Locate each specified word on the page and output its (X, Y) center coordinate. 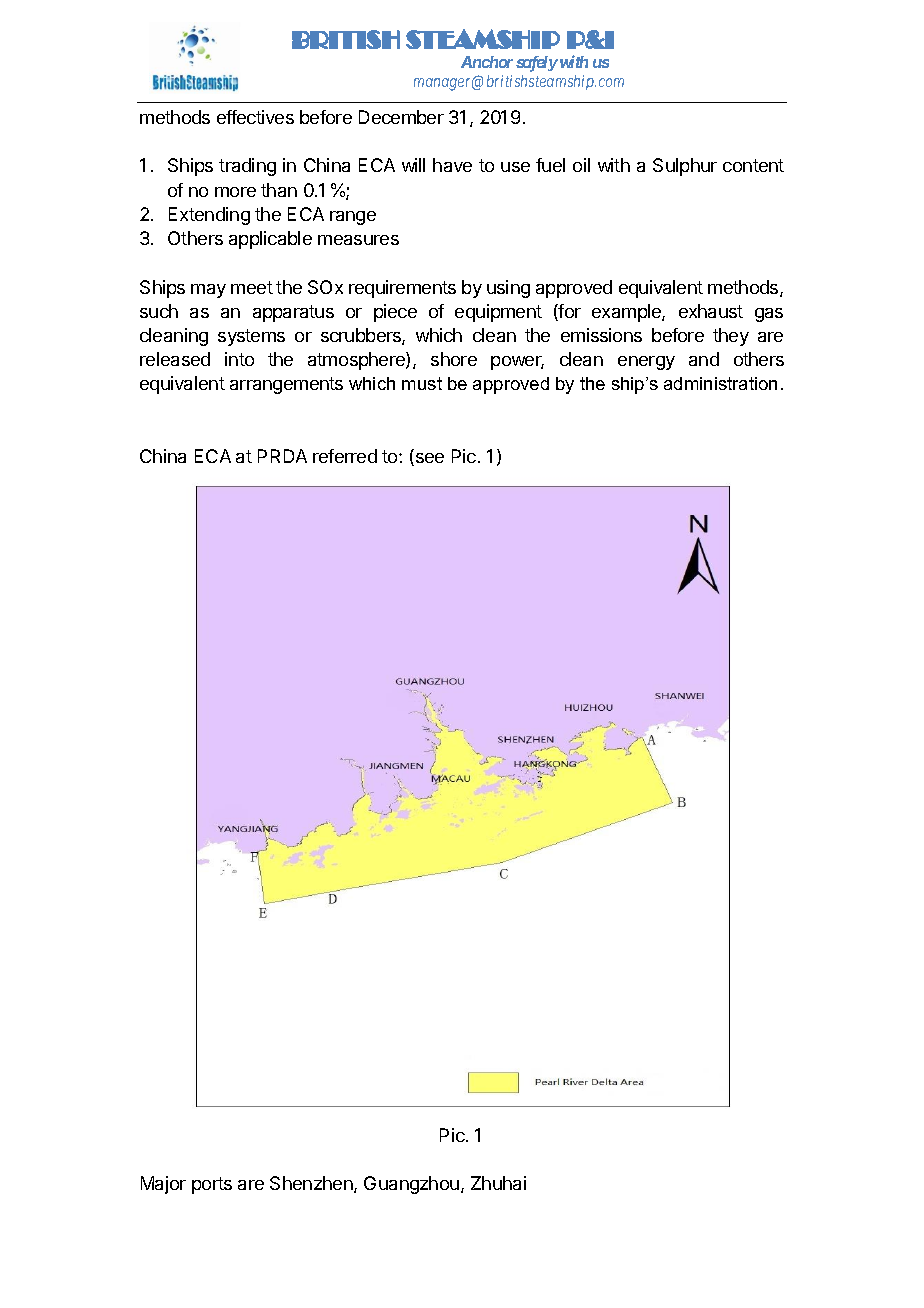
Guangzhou (411, 1185)
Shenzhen (312, 1184)
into (239, 359)
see (428, 459)
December (401, 117)
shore (454, 359)
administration (720, 383)
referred (345, 456)
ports (212, 1185)
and (704, 359)
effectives (255, 117)
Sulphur (685, 167)
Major (163, 1185)
